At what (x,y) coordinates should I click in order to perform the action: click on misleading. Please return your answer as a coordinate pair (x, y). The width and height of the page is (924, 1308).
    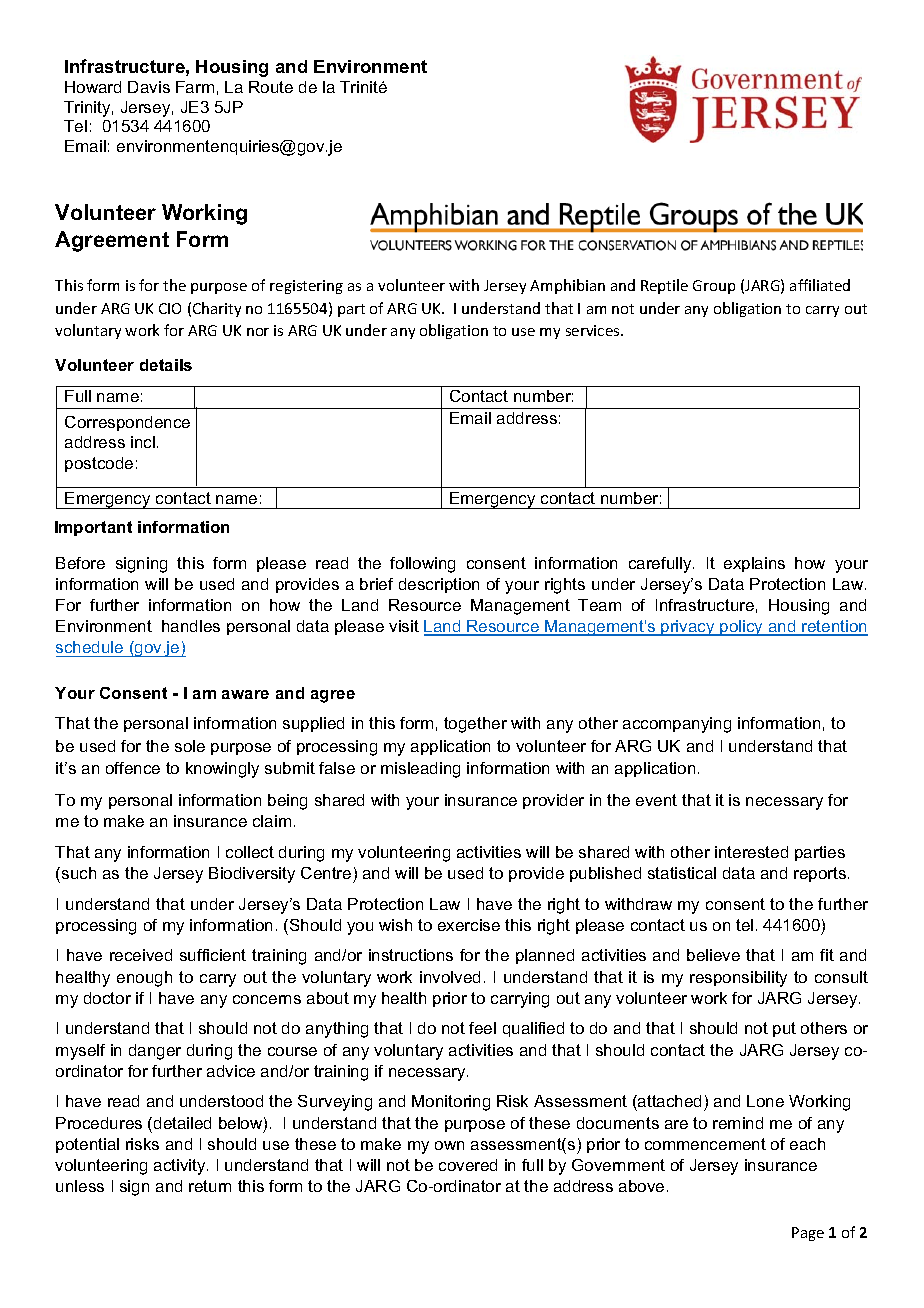
    Looking at the image, I should click on (420, 770).
